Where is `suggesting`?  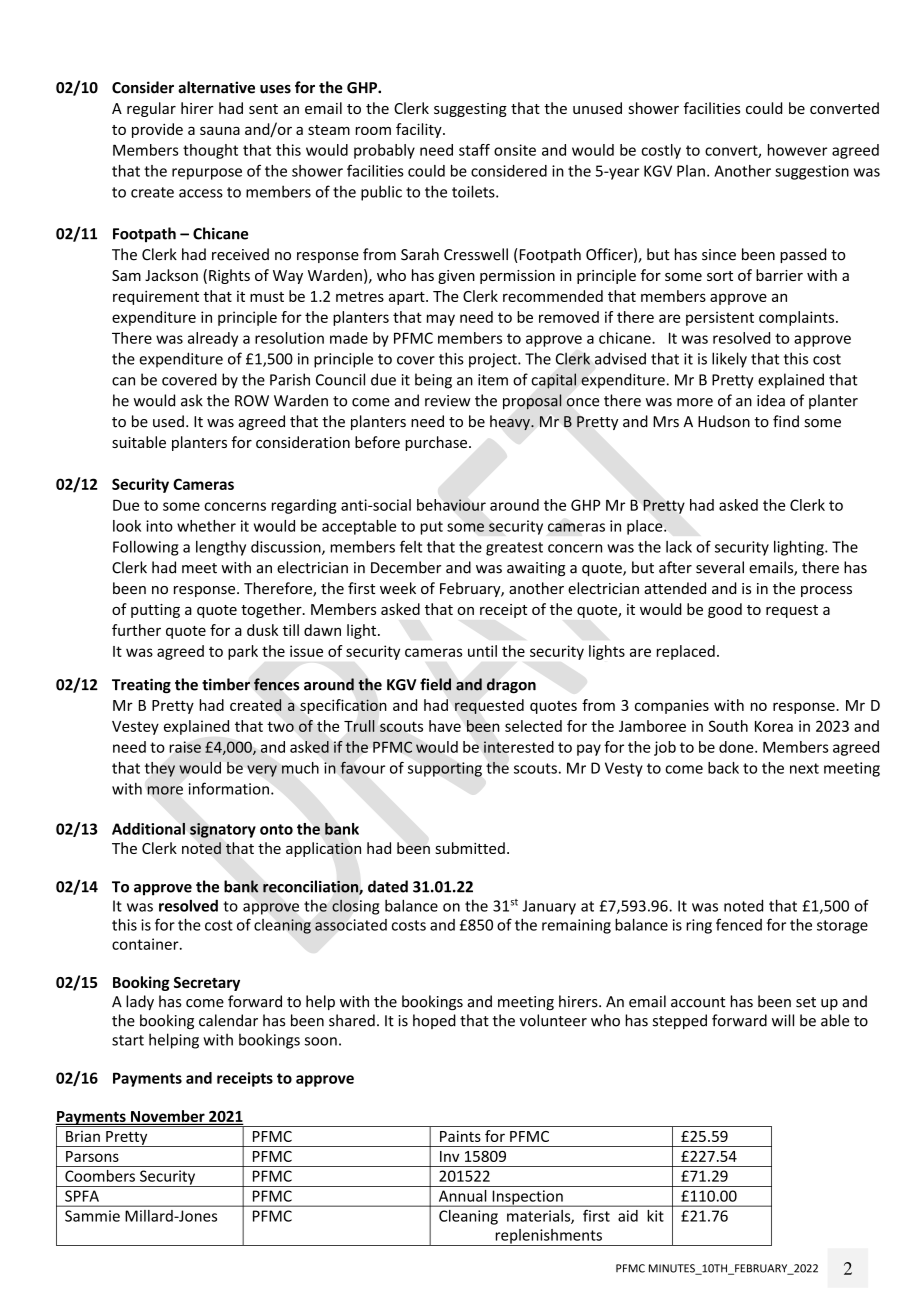
suggesting is located at coordinates (470, 110).
